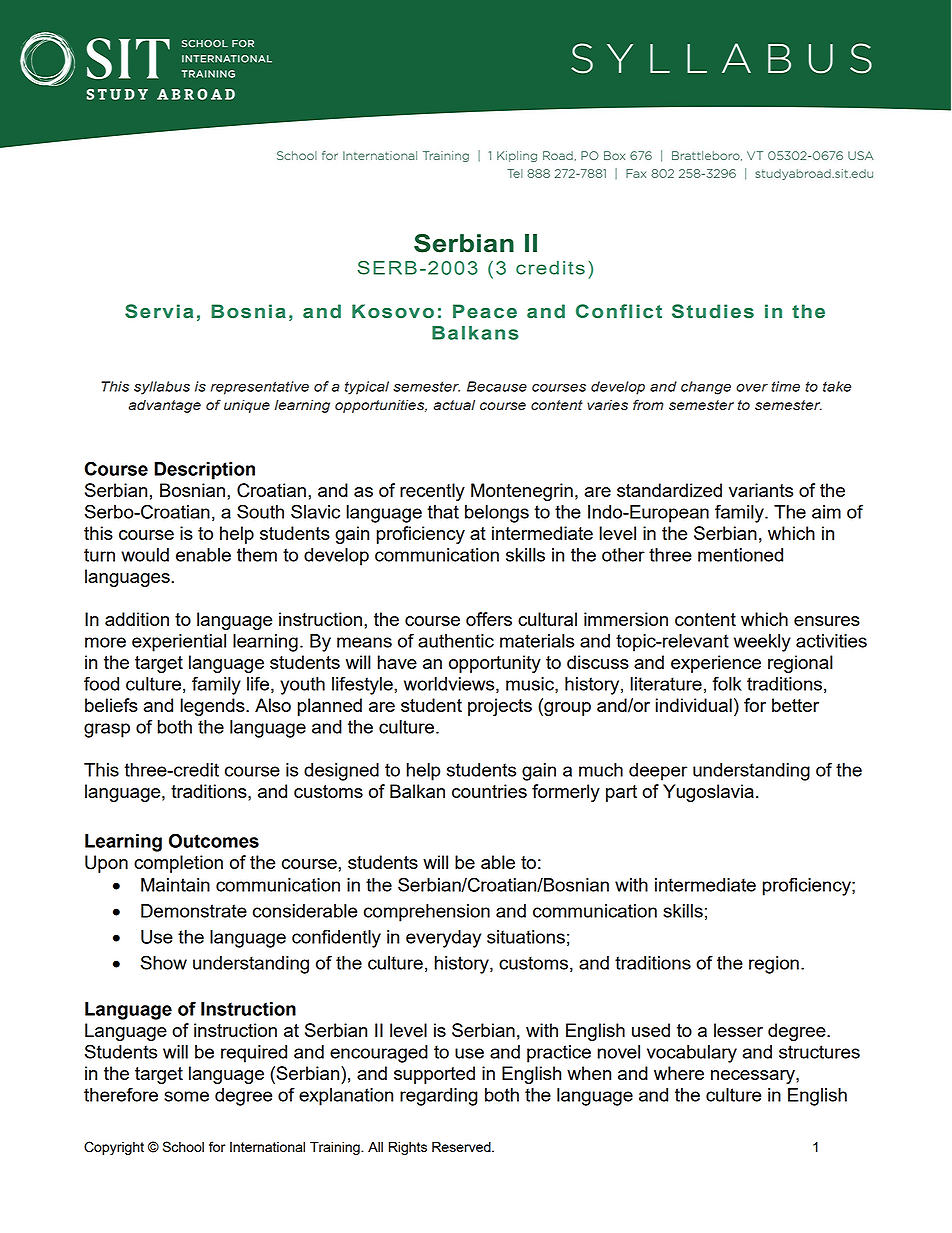 Image resolution: width=952 pixels, height=1233 pixels. Describe the element at coordinates (179, 643) in the screenshot. I see `experiential` at that location.
